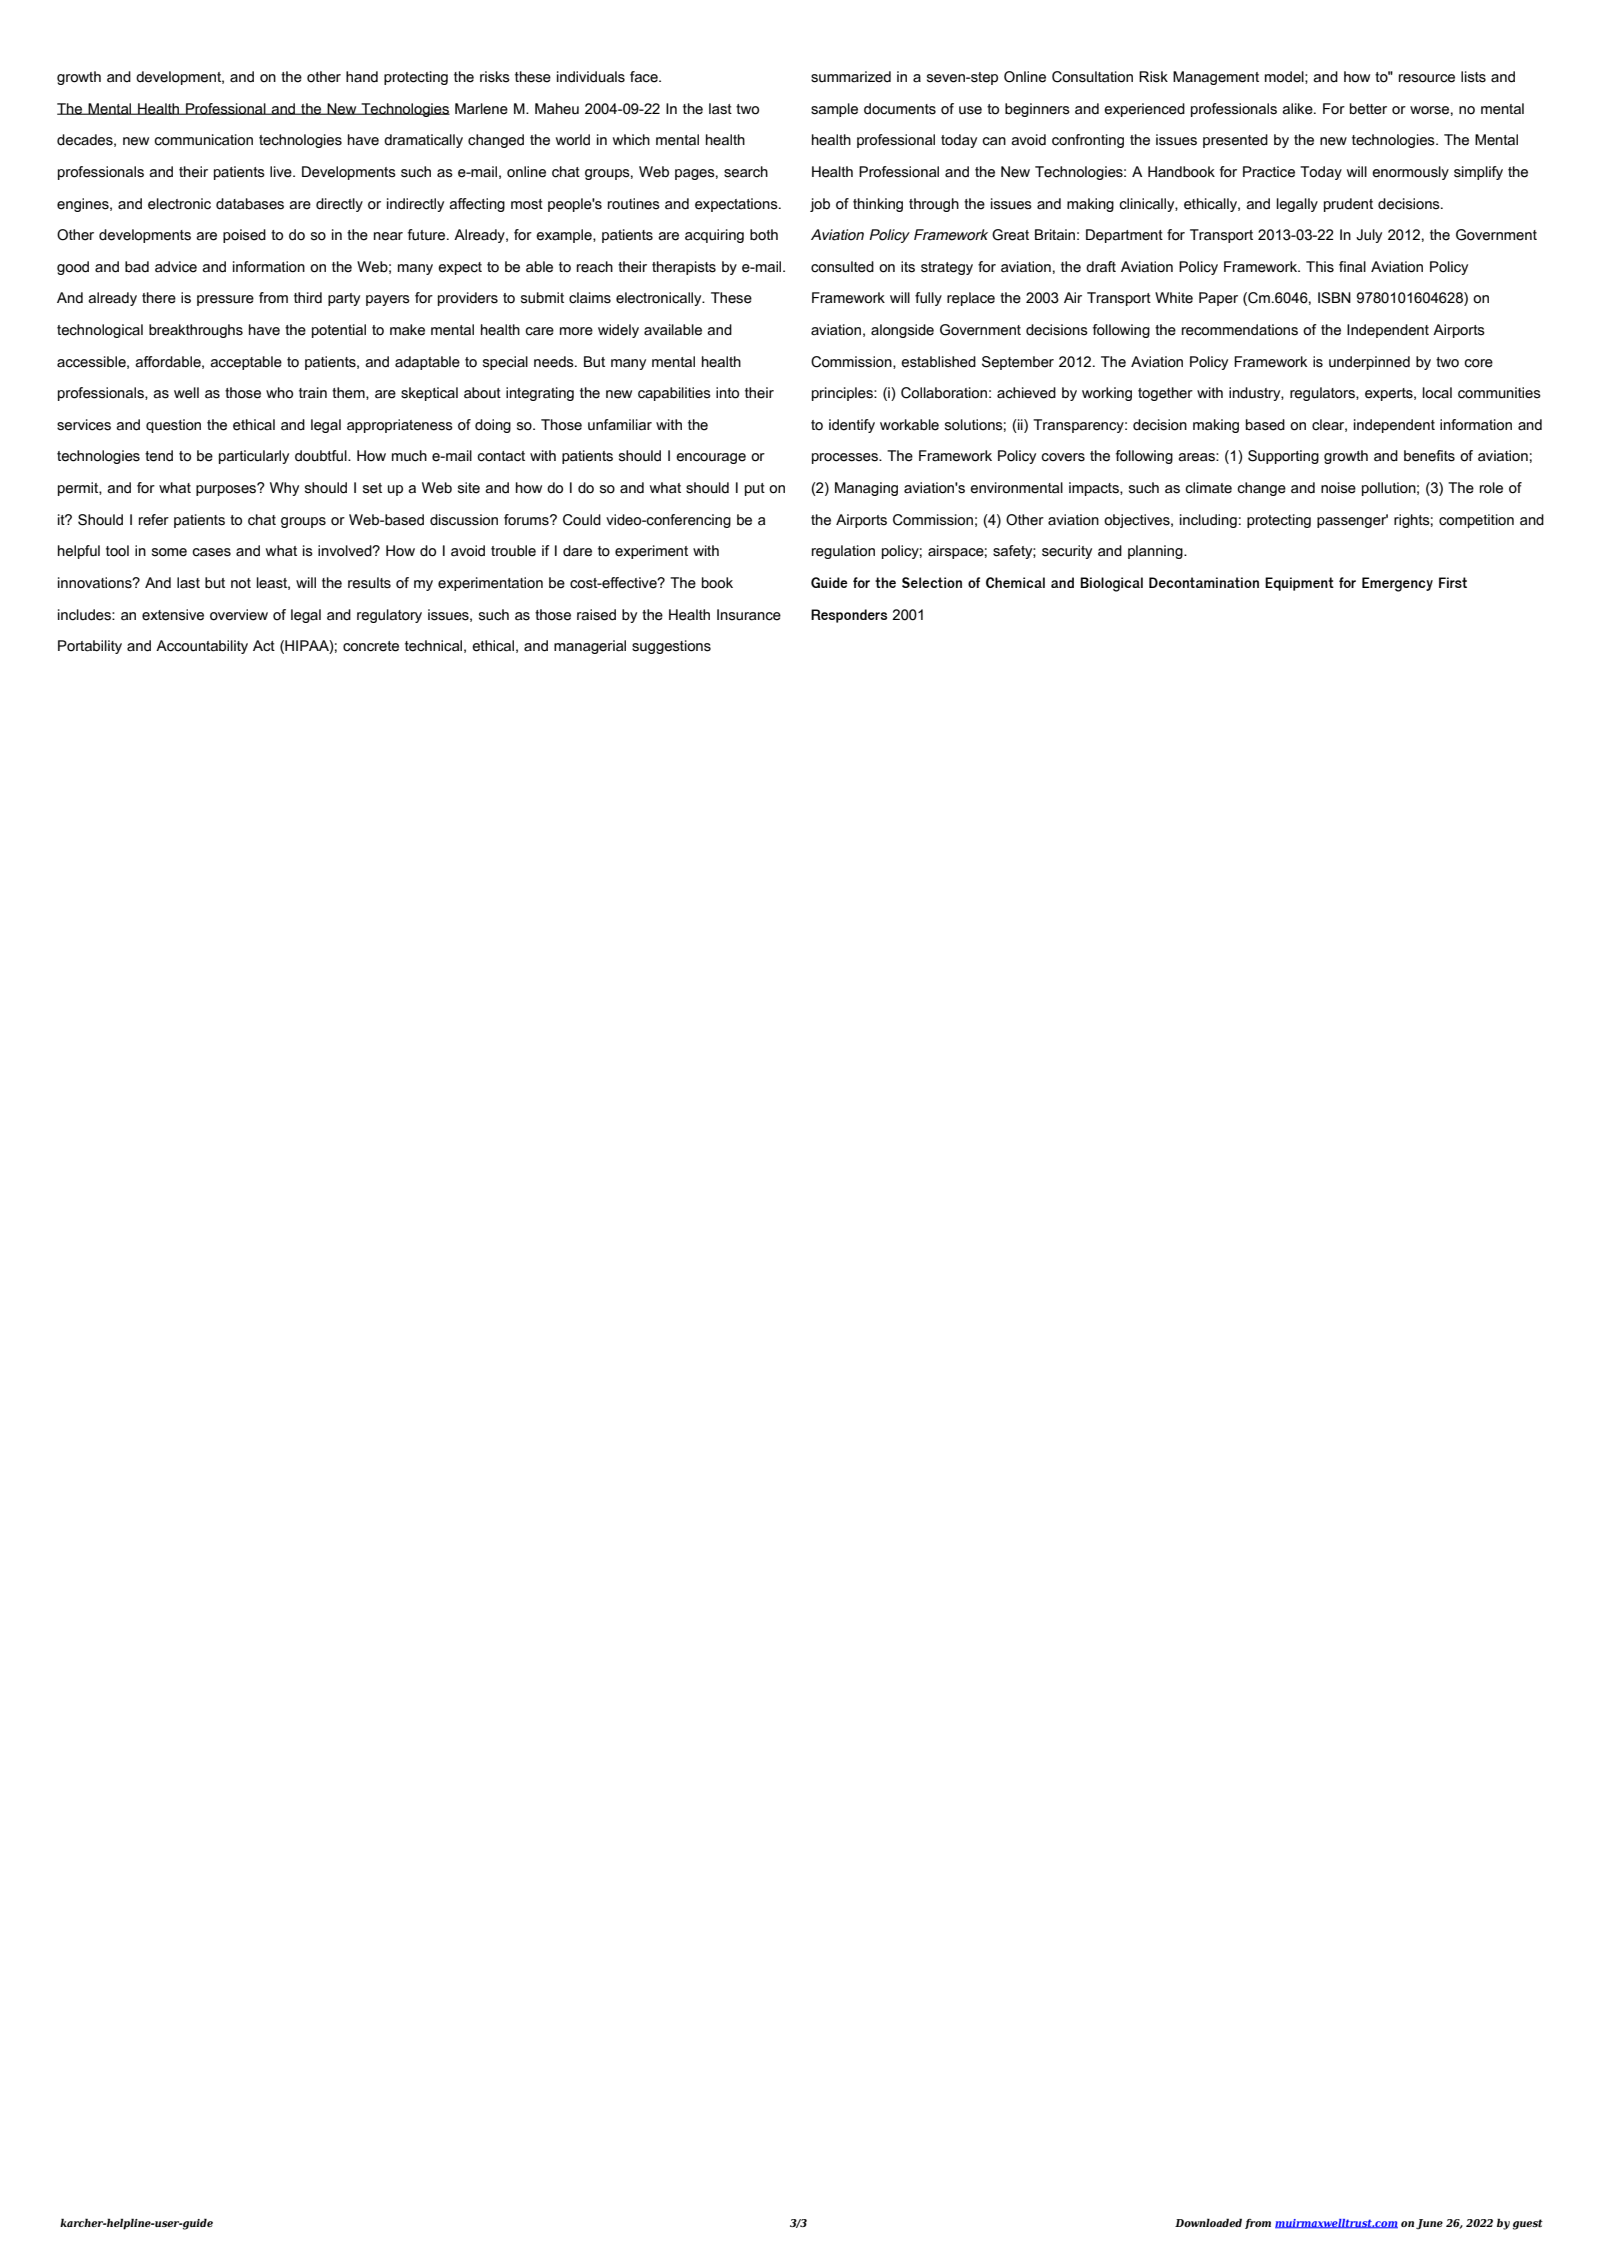  What do you see at coordinates (1368, 109) in the document?
I see `better` at bounding box center [1368, 109].
